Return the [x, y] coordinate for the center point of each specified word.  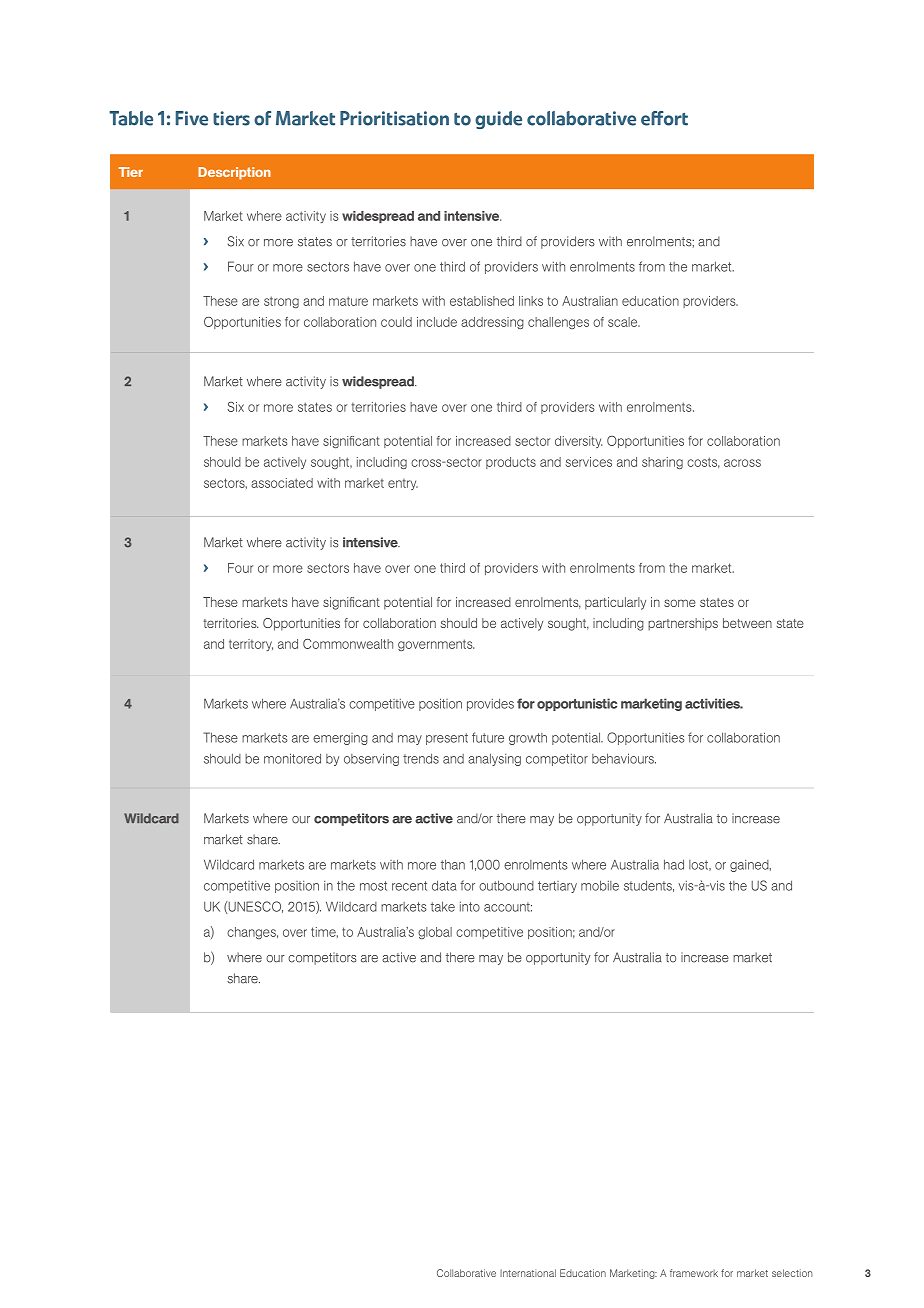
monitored [292, 758]
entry [403, 484]
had [674, 864]
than [453, 864]
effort [664, 118]
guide [498, 120]
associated [282, 483]
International [528, 1273]
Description [234, 173]
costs [703, 462]
